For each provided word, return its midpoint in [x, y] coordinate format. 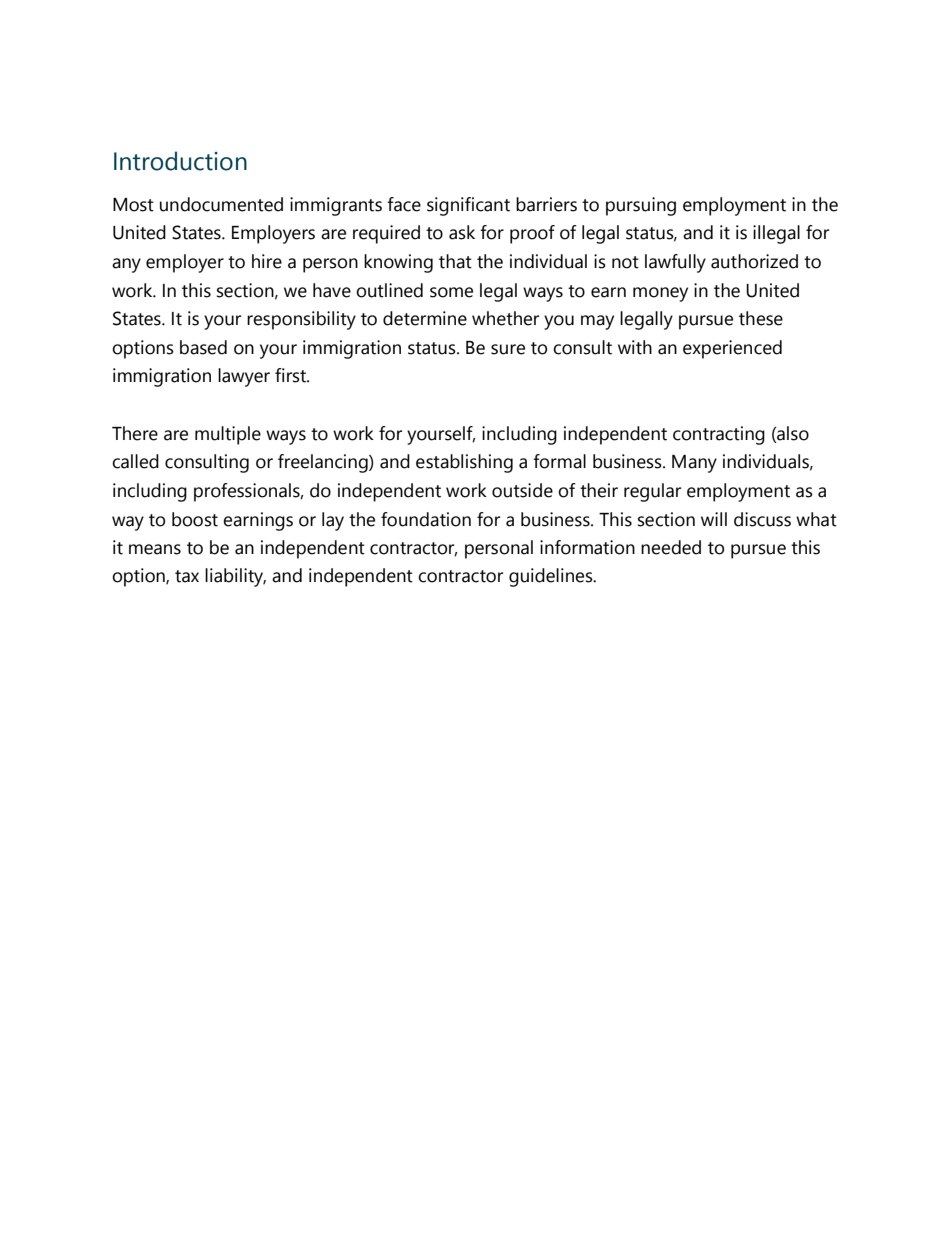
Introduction [180, 161]
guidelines [552, 577]
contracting [719, 435]
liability [235, 577]
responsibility [301, 320]
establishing [464, 463]
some [451, 292]
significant [468, 206]
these [761, 318]
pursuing [641, 206]
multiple [228, 435]
